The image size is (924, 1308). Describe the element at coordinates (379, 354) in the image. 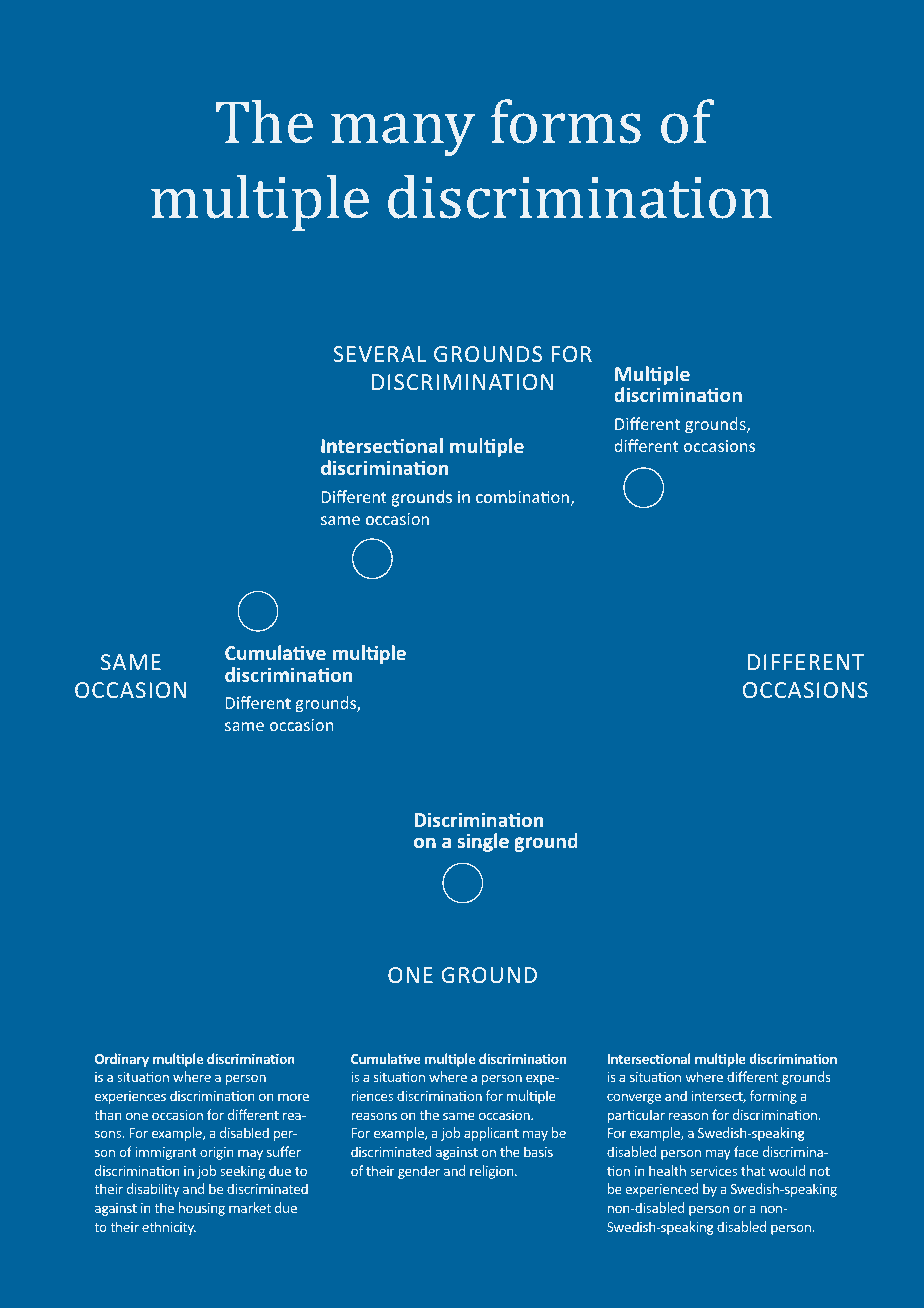

I see `SEVERAL` at that location.
